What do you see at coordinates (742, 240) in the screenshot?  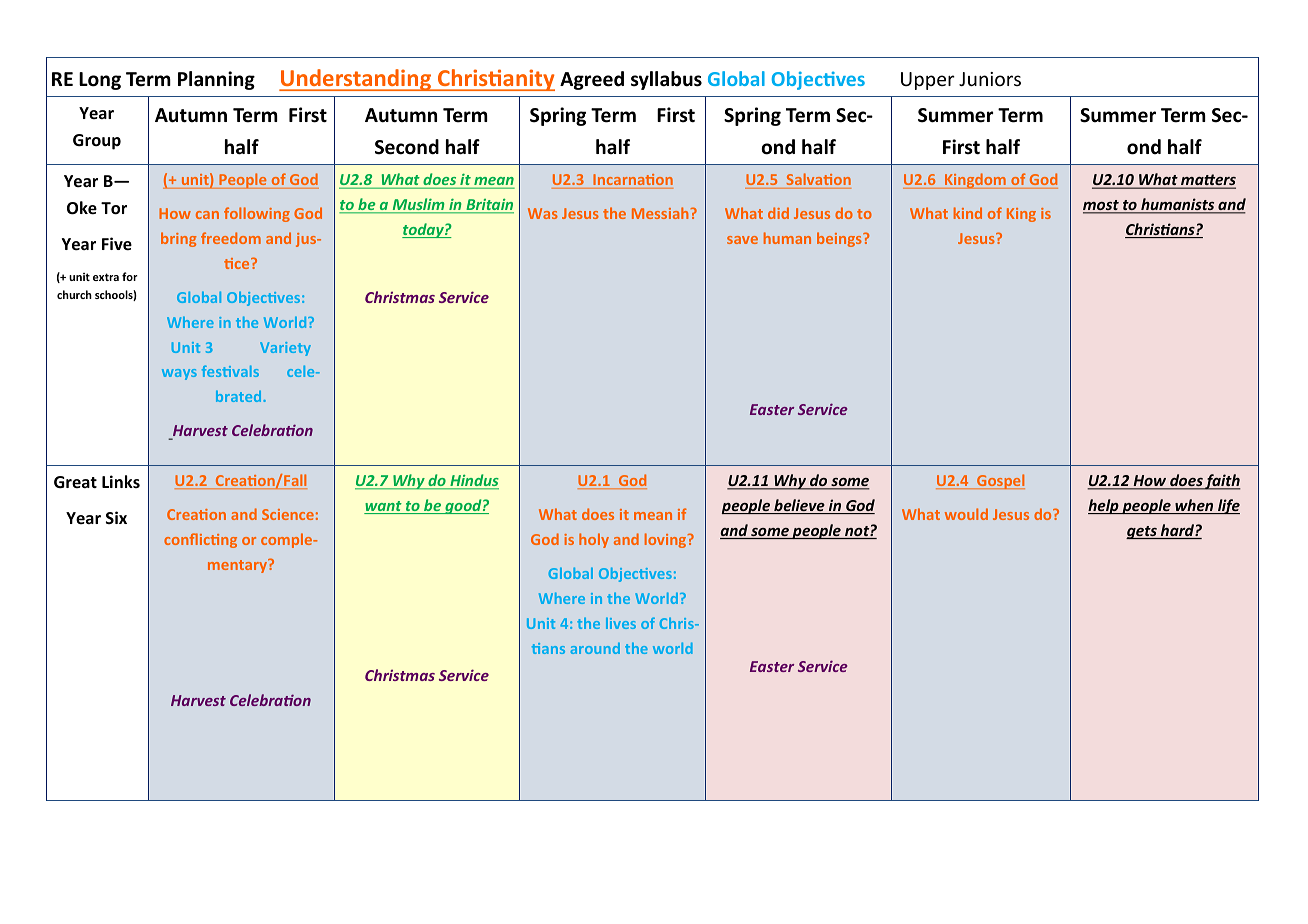 I see `save` at bounding box center [742, 240].
